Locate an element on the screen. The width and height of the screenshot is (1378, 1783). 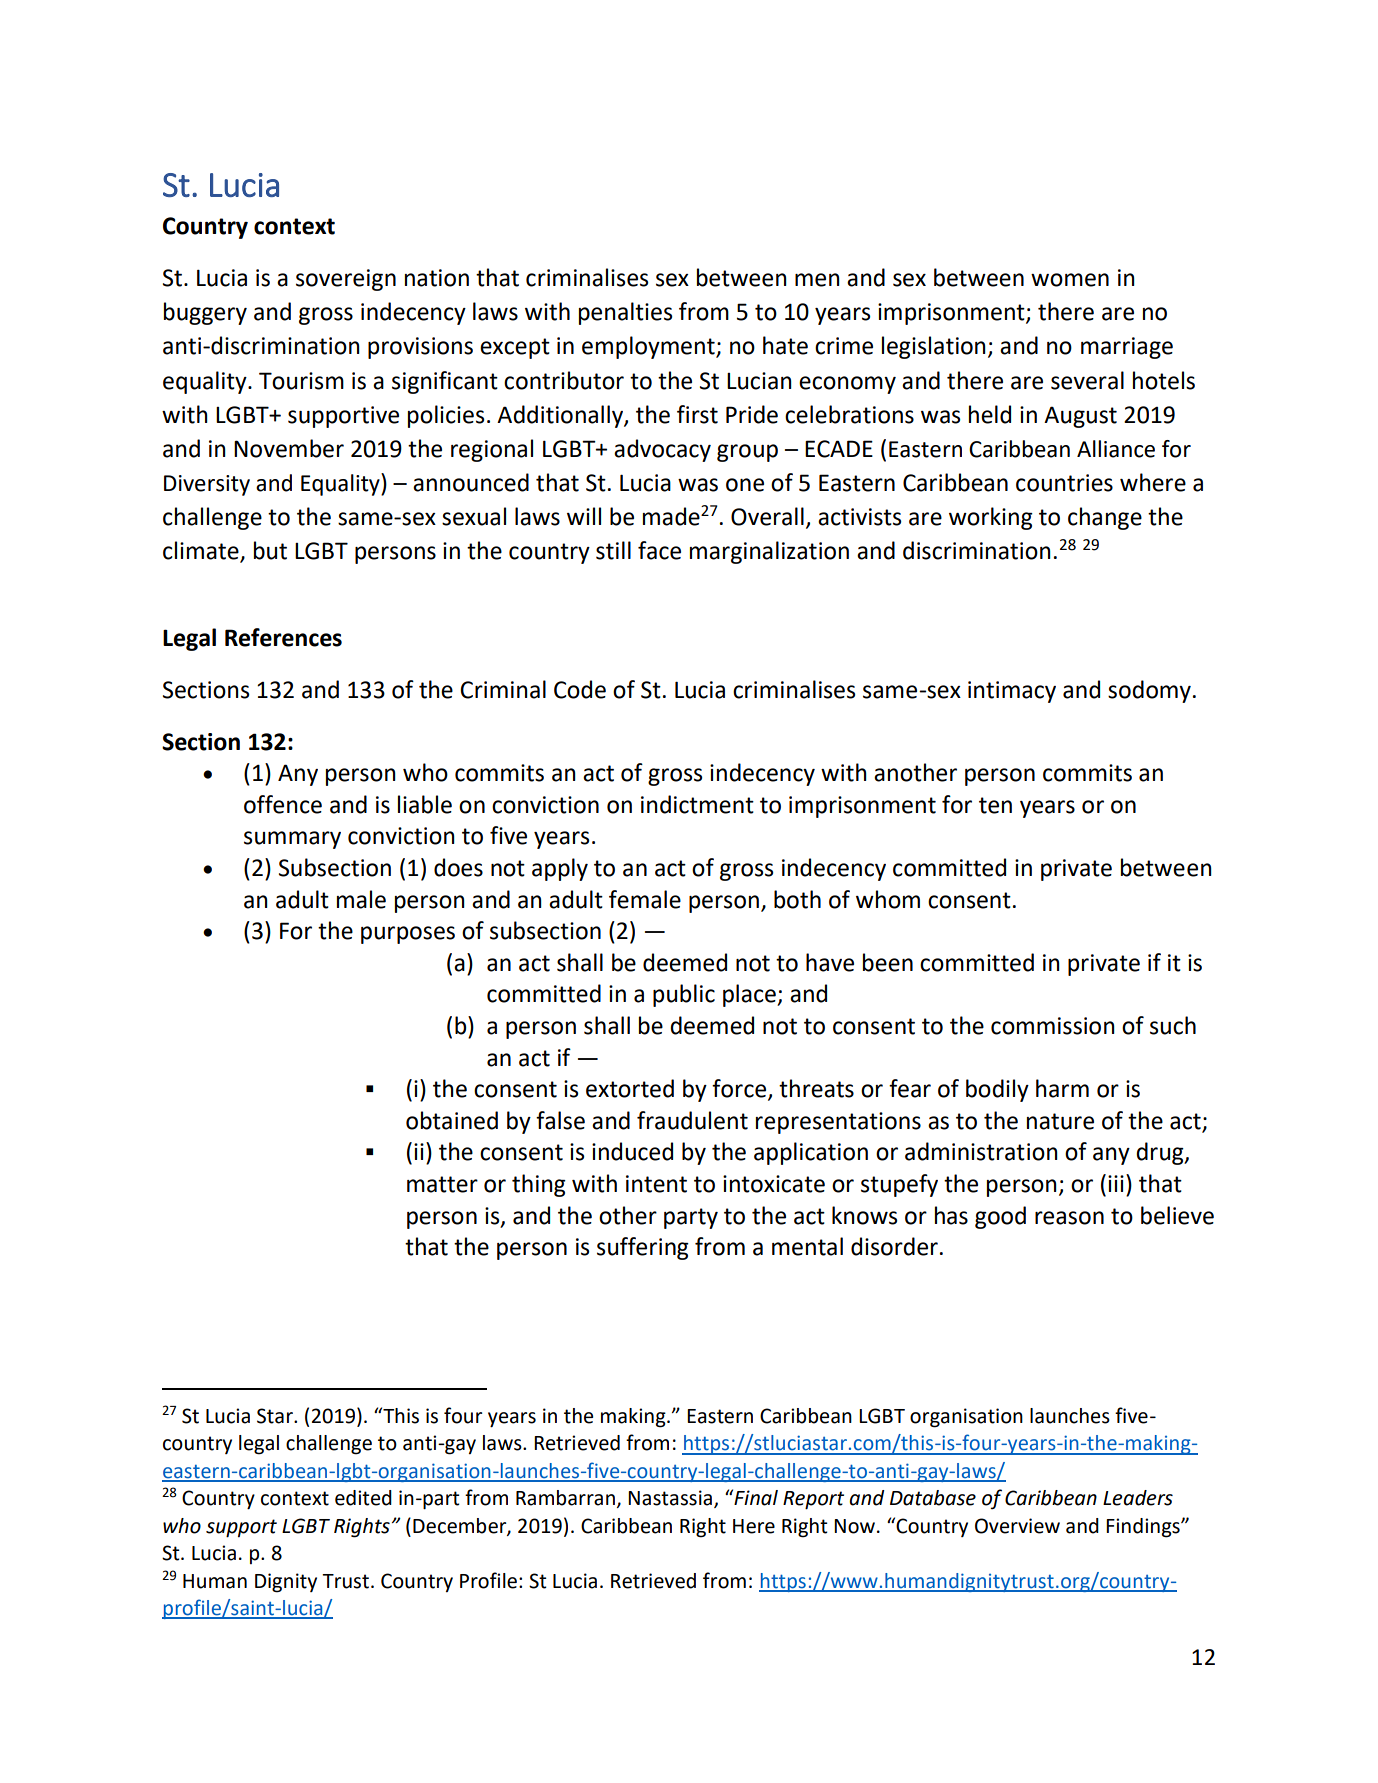
matter is located at coordinates (442, 1184).
